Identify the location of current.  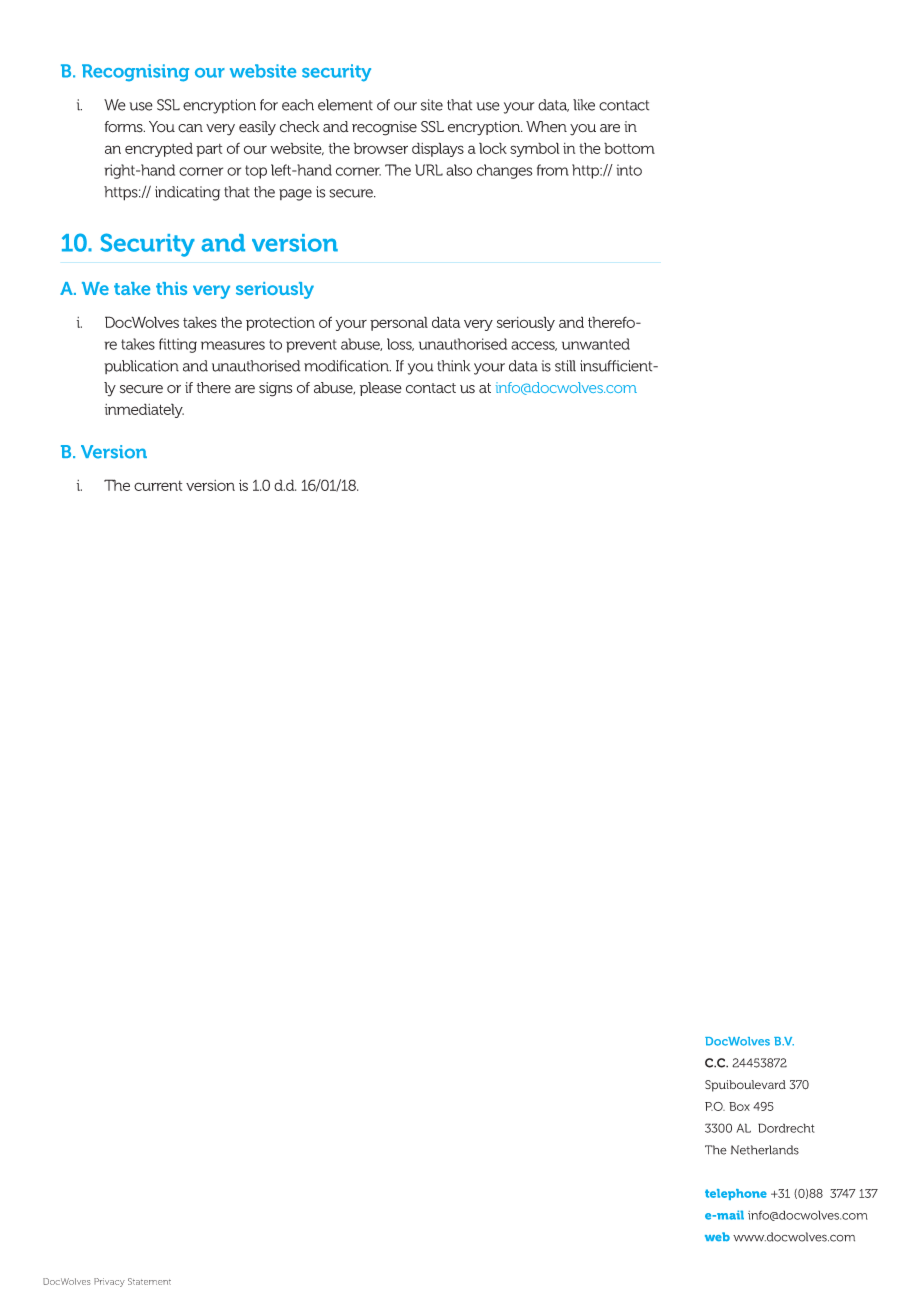
(158, 486).
